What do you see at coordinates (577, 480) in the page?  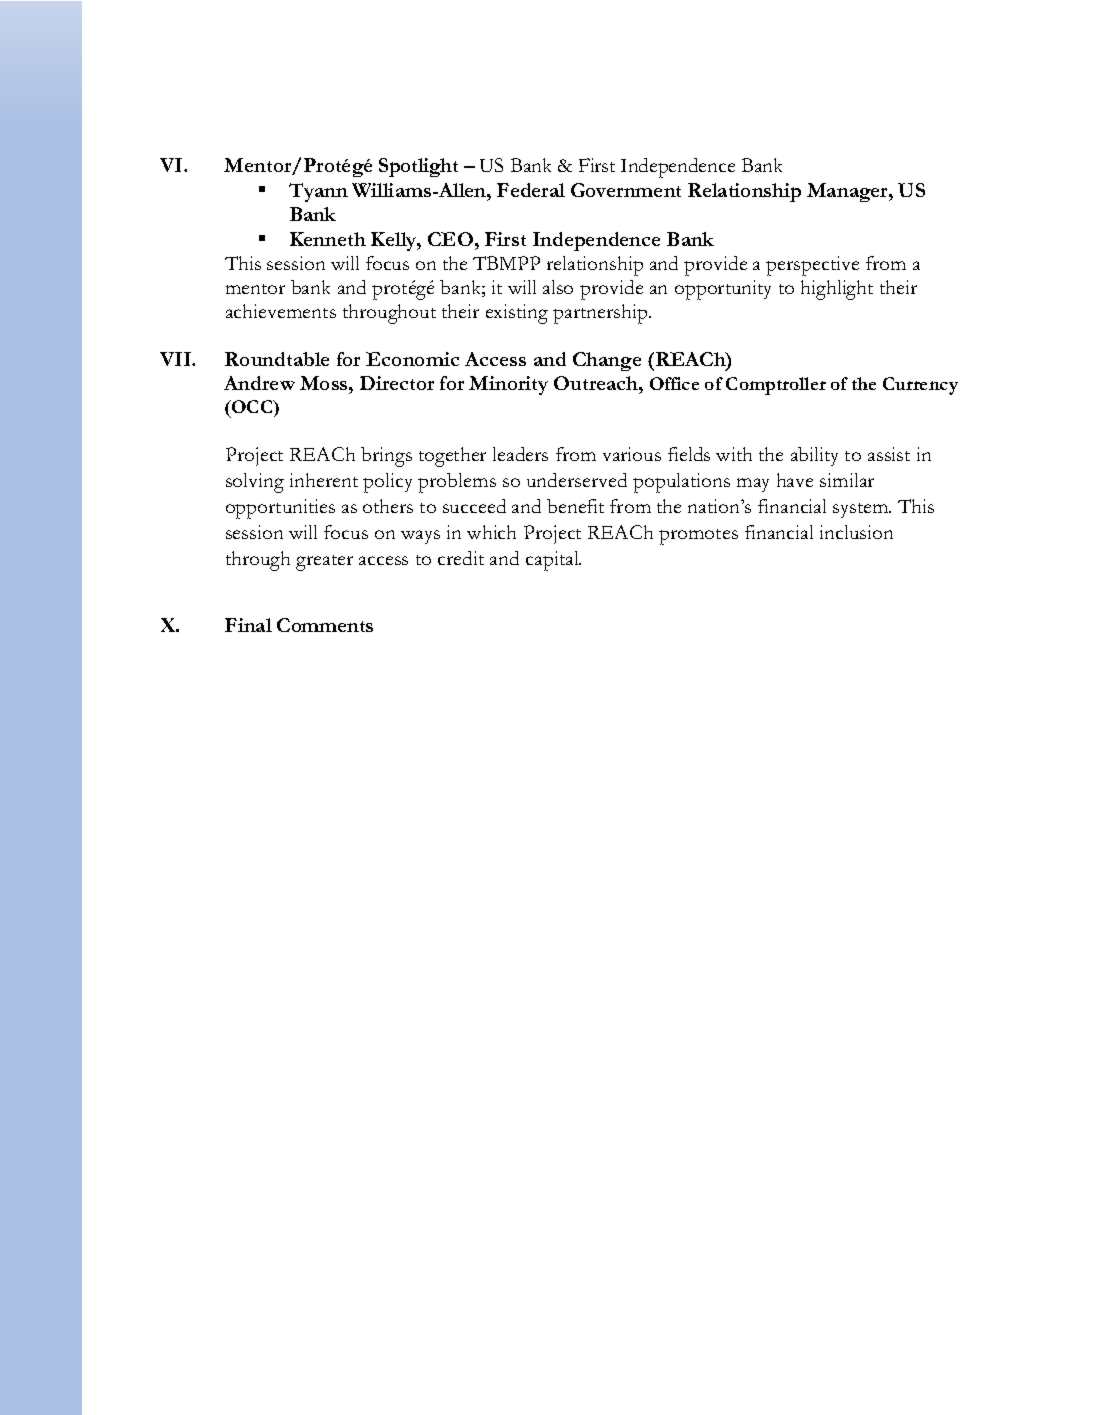 I see `underserved` at bounding box center [577, 480].
